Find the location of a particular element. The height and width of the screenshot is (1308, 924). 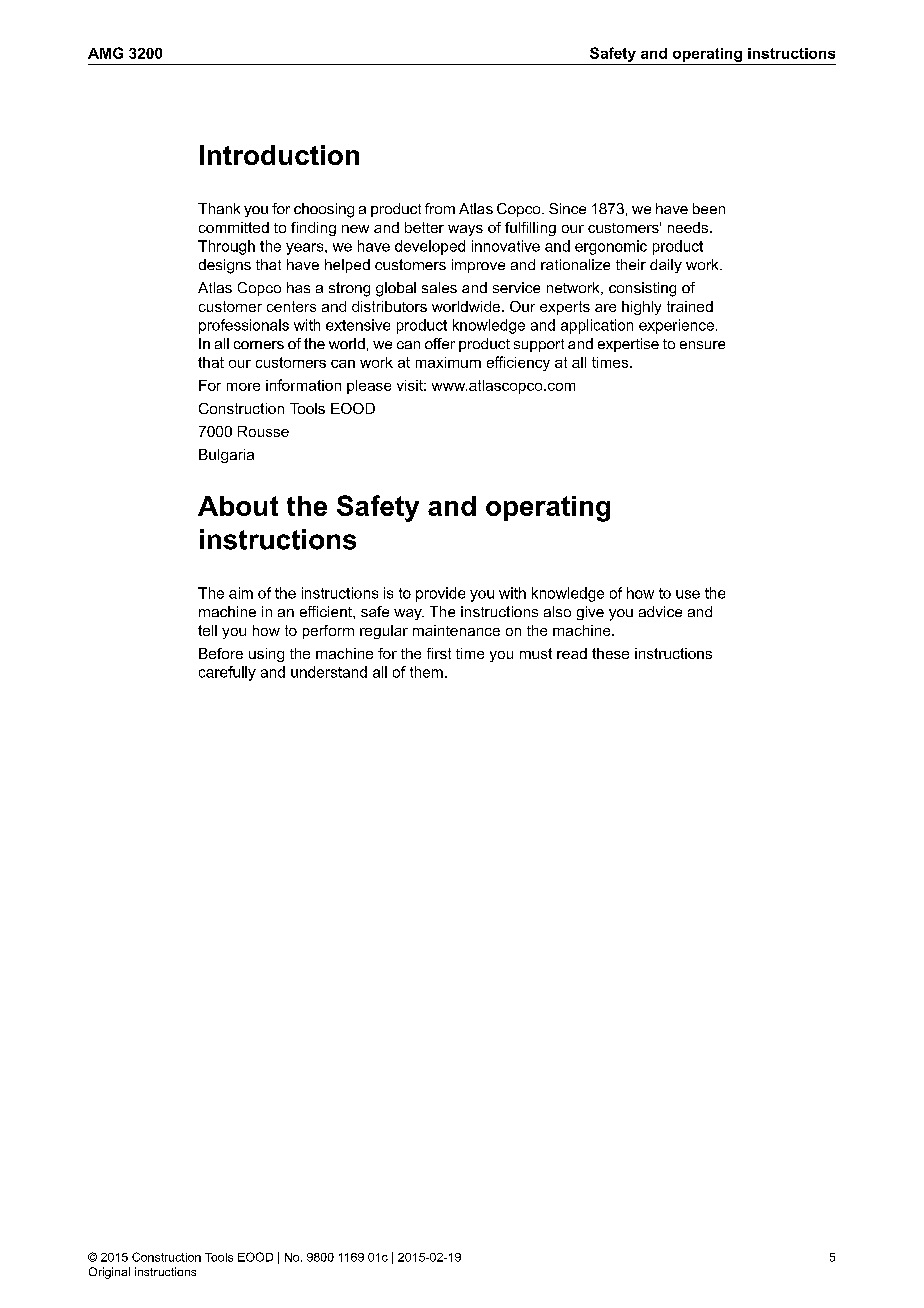

distributors is located at coordinates (389, 306).
